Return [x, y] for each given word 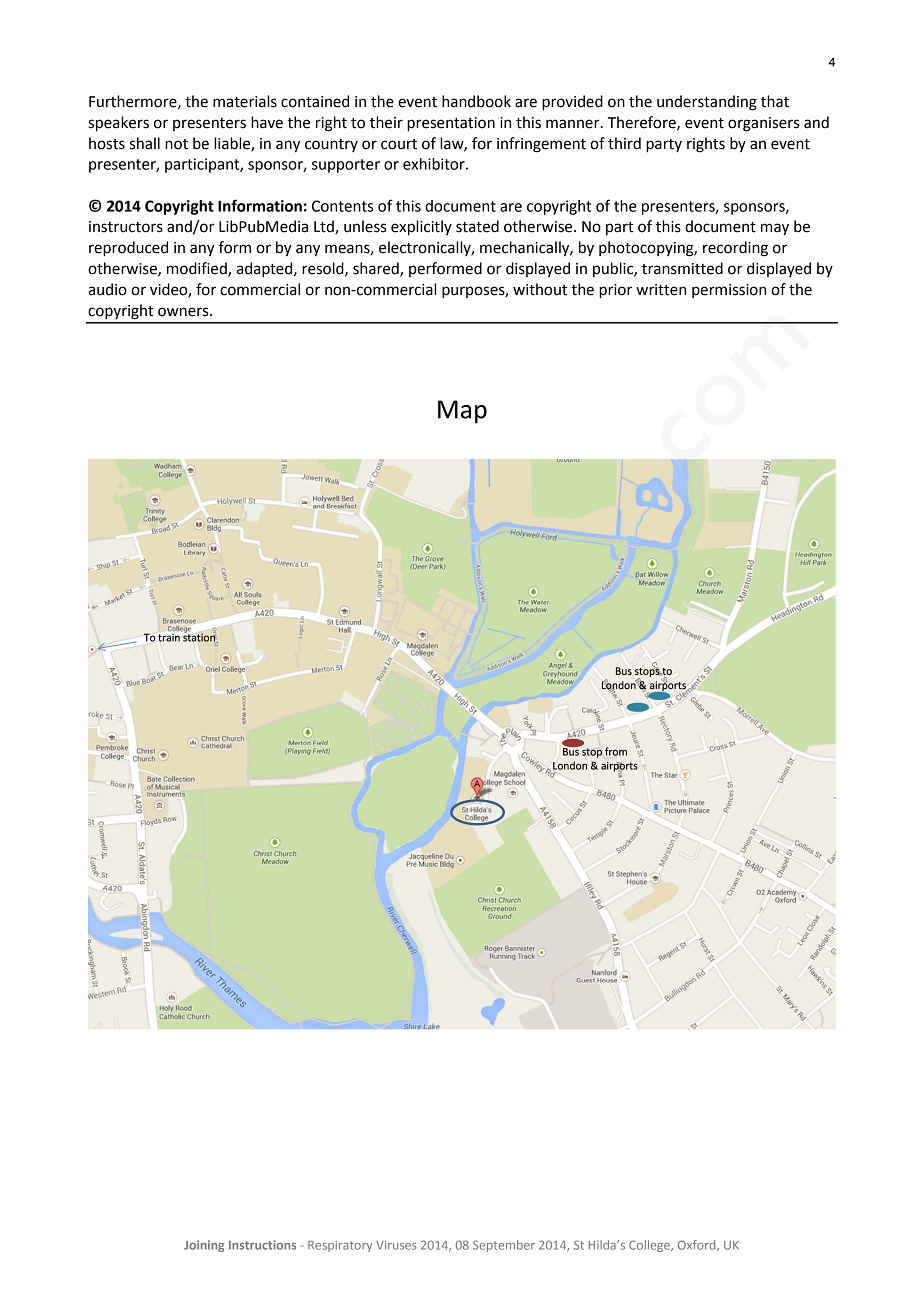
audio [107, 289]
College [650, 1246]
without [540, 289]
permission [729, 291]
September [504, 1246]
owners [184, 312]
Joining [204, 1246]
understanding [707, 103]
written [661, 290]
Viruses [396, 1245]
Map [462, 412]
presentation [451, 124]
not [176, 144]
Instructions [262, 1245]
